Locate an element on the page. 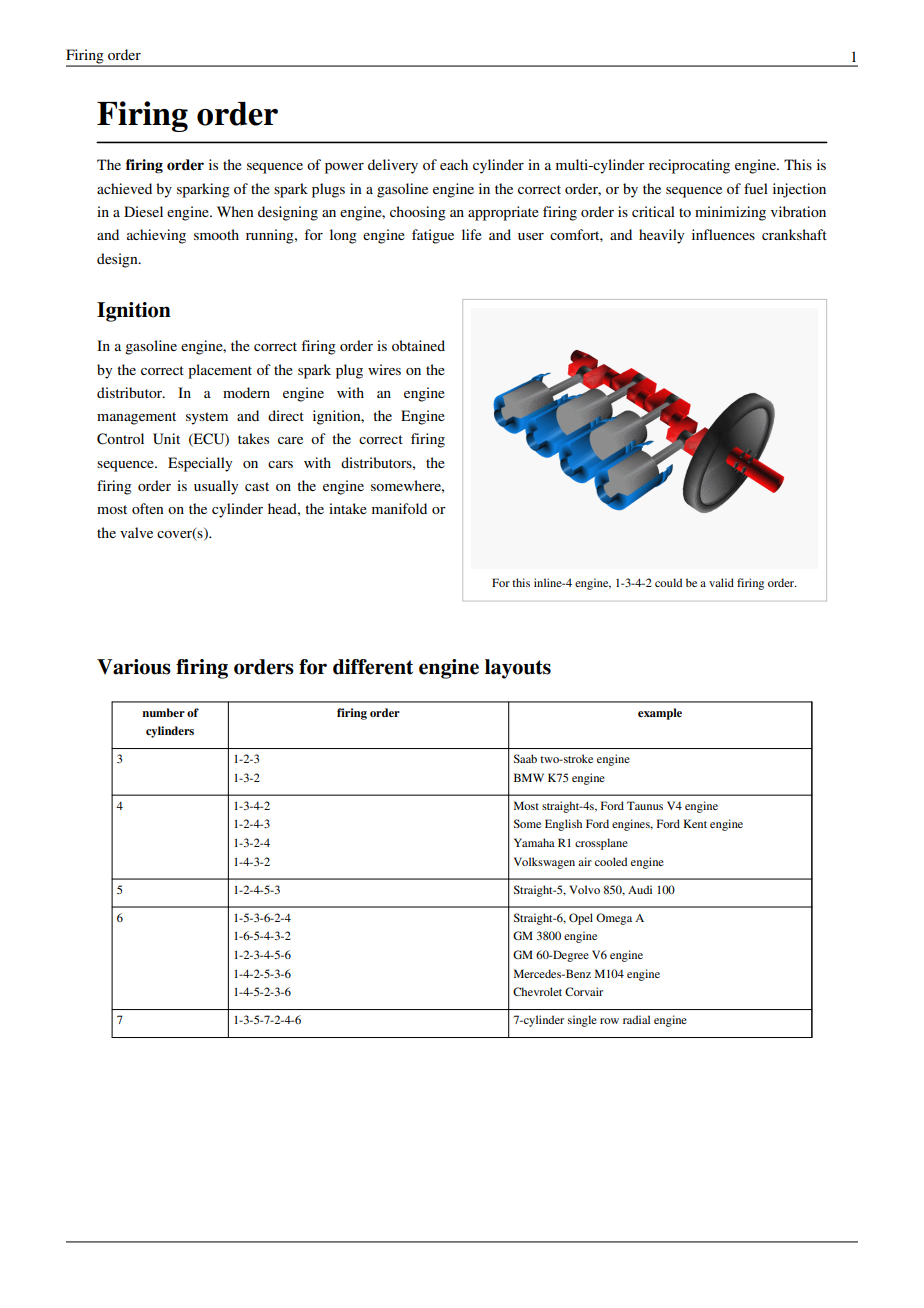  Chevrolet is located at coordinates (537, 991).
